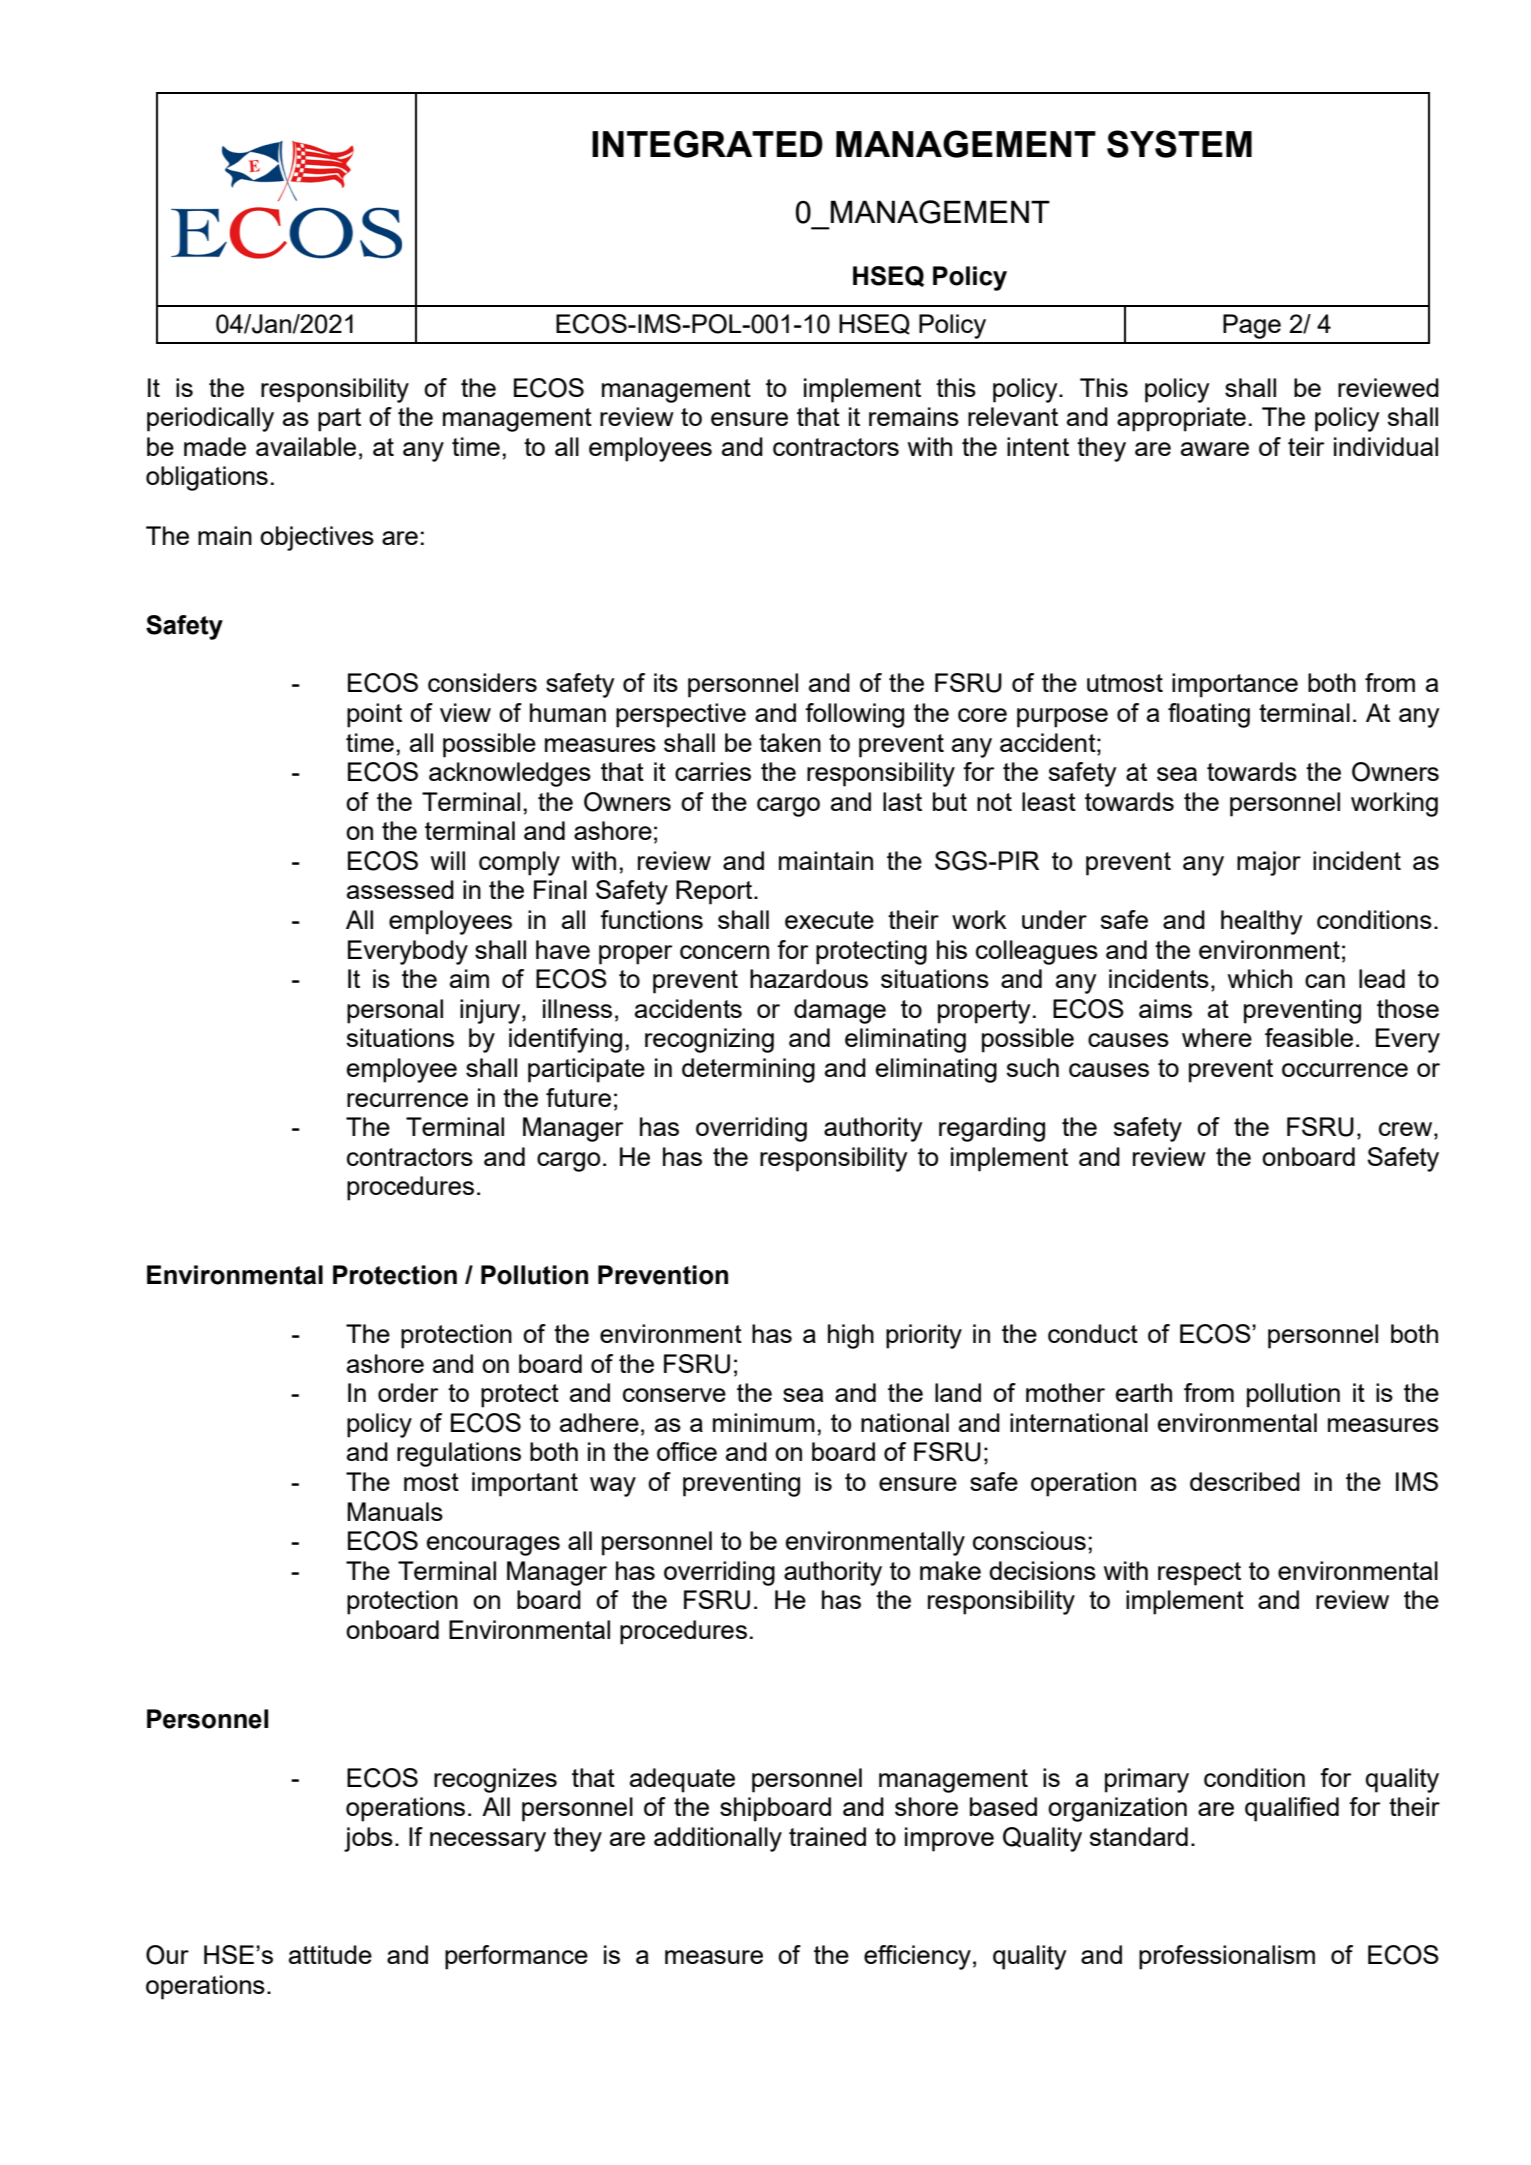 The width and height of the document is (1531, 2165). What do you see at coordinates (408, 1392) in the document?
I see `order` at bounding box center [408, 1392].
